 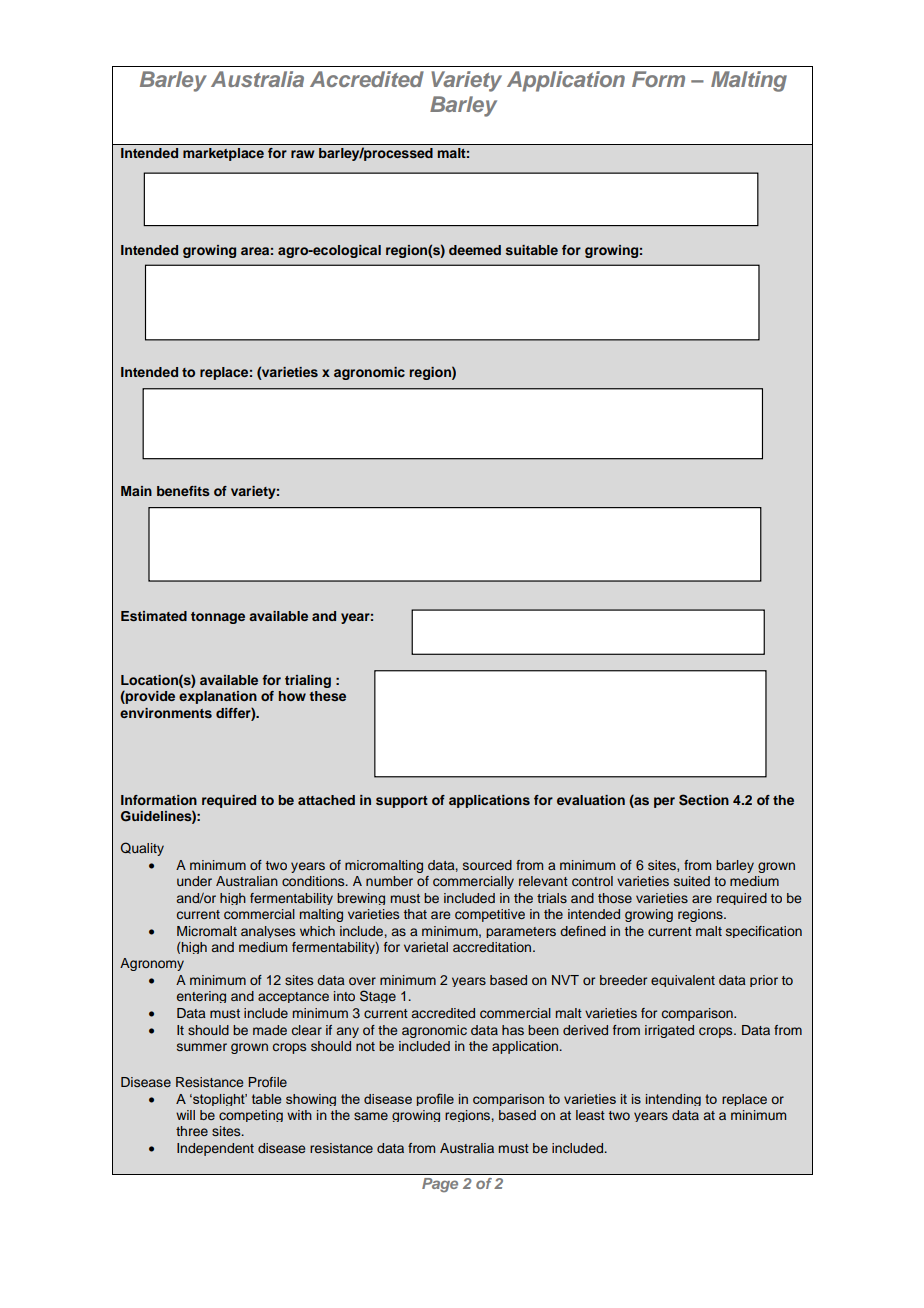 What do you see at coordinates (223, 154) in the screenshot?
I see `marketplace` at bounding box center [223, 154].
